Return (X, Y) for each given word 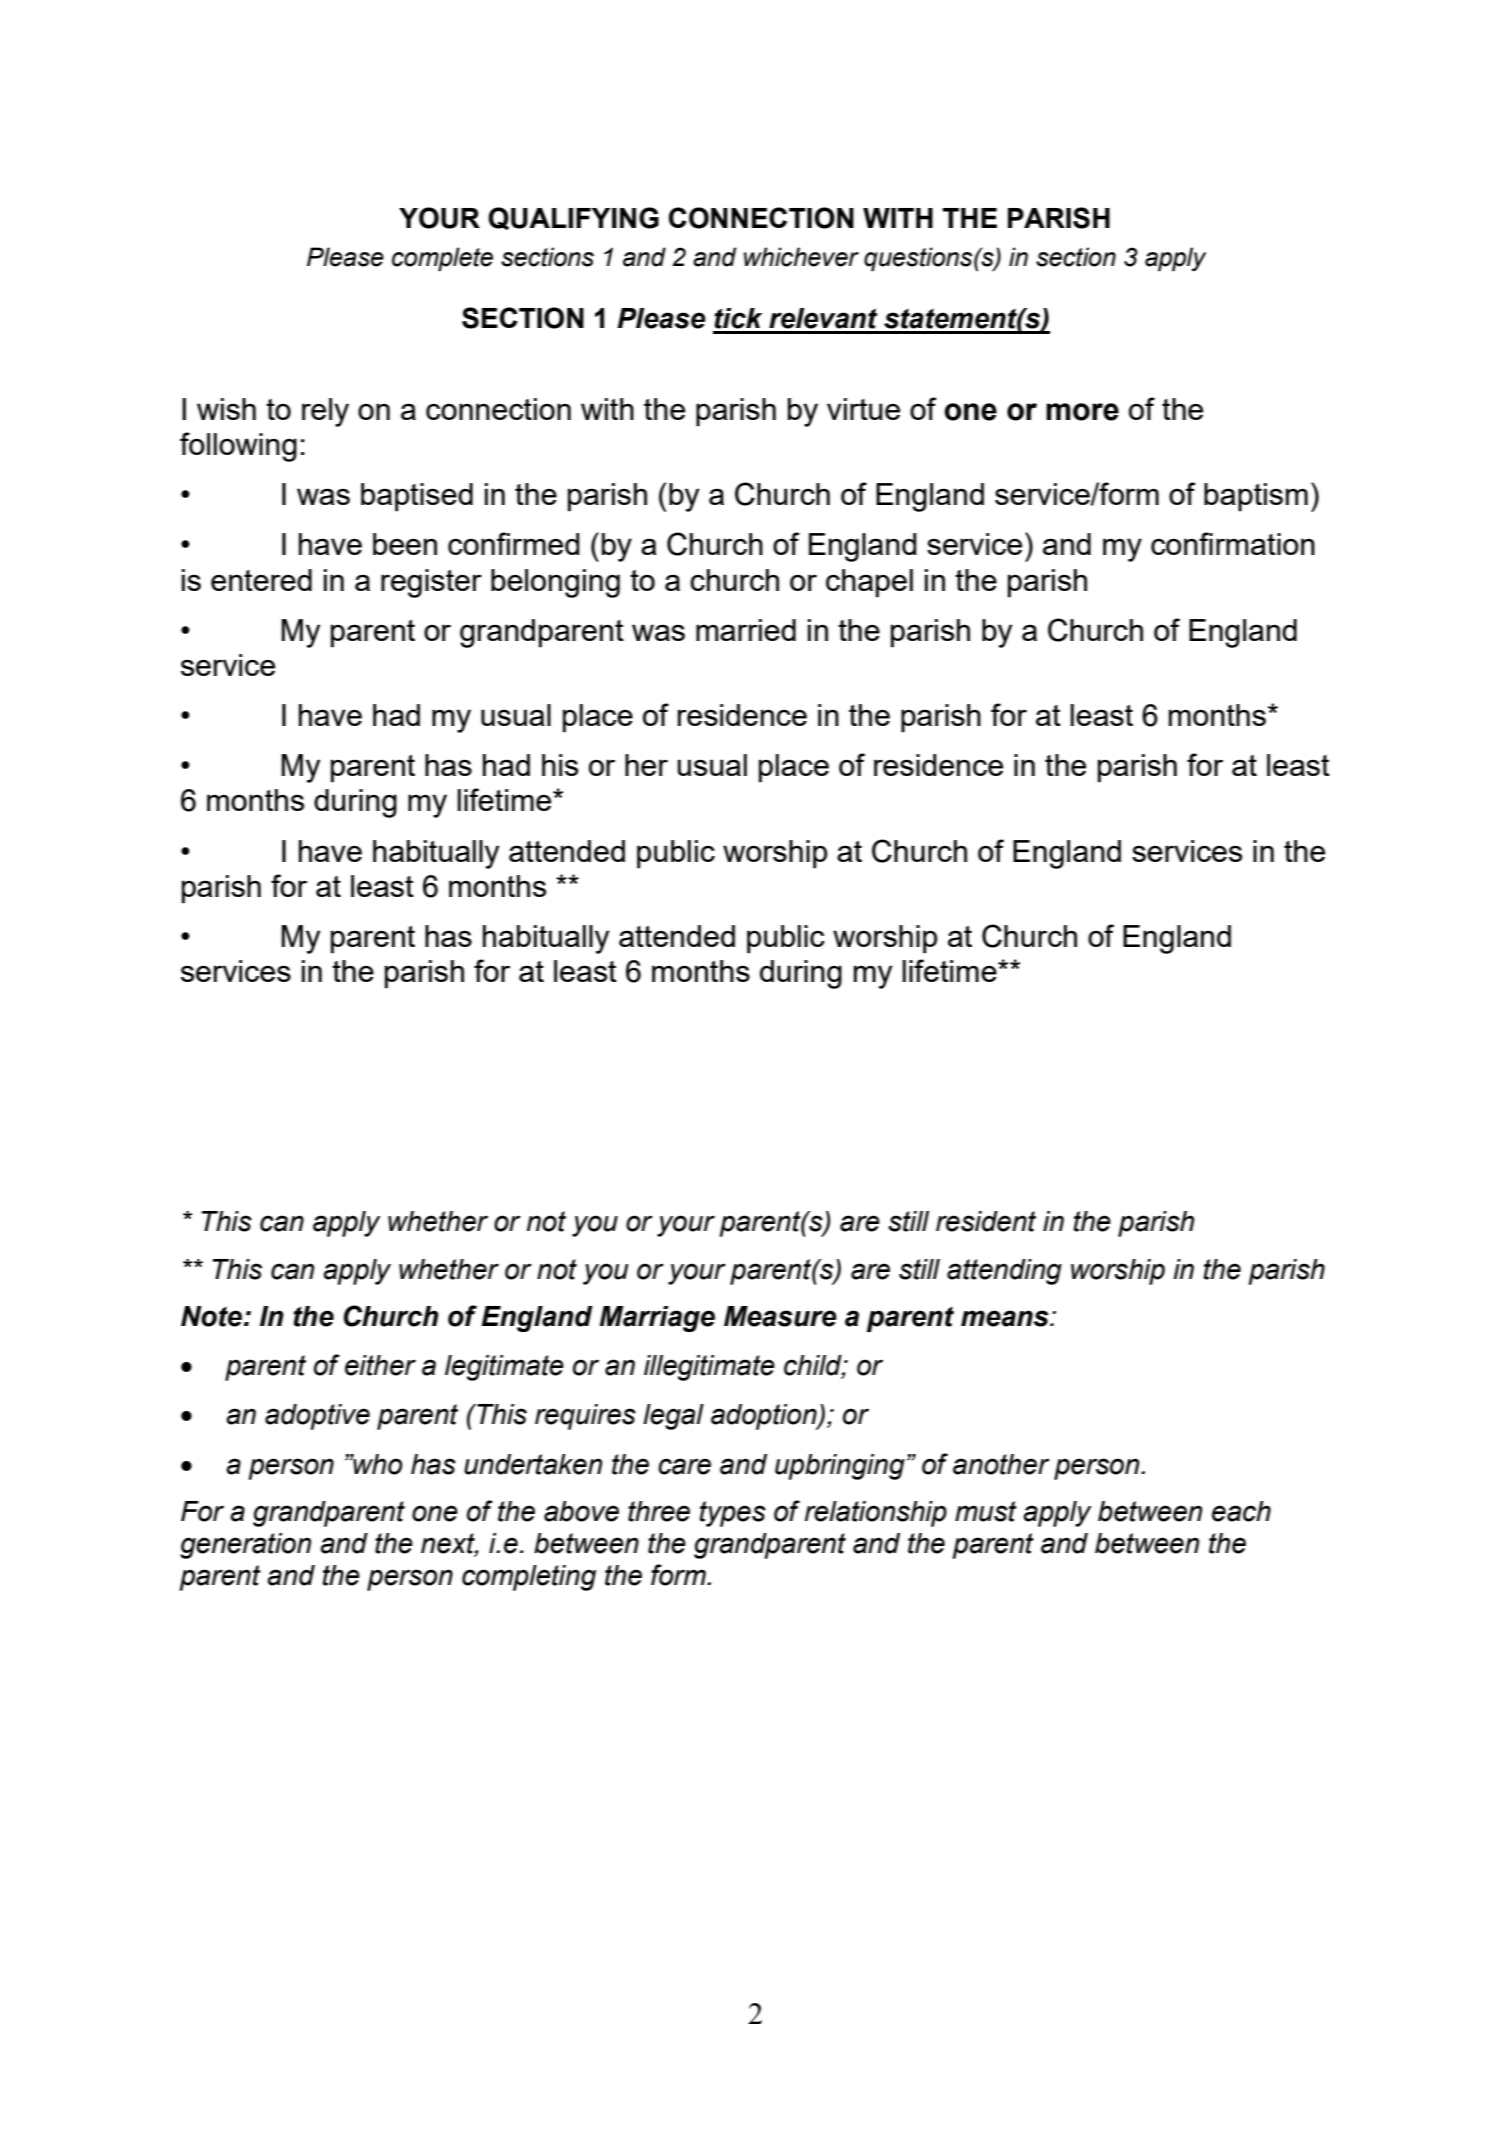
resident (986, 1221)
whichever (801, 257)
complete (442, 259)
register (431, 583)
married (746, 630)
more (1082, 412)
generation (245, 1546)
